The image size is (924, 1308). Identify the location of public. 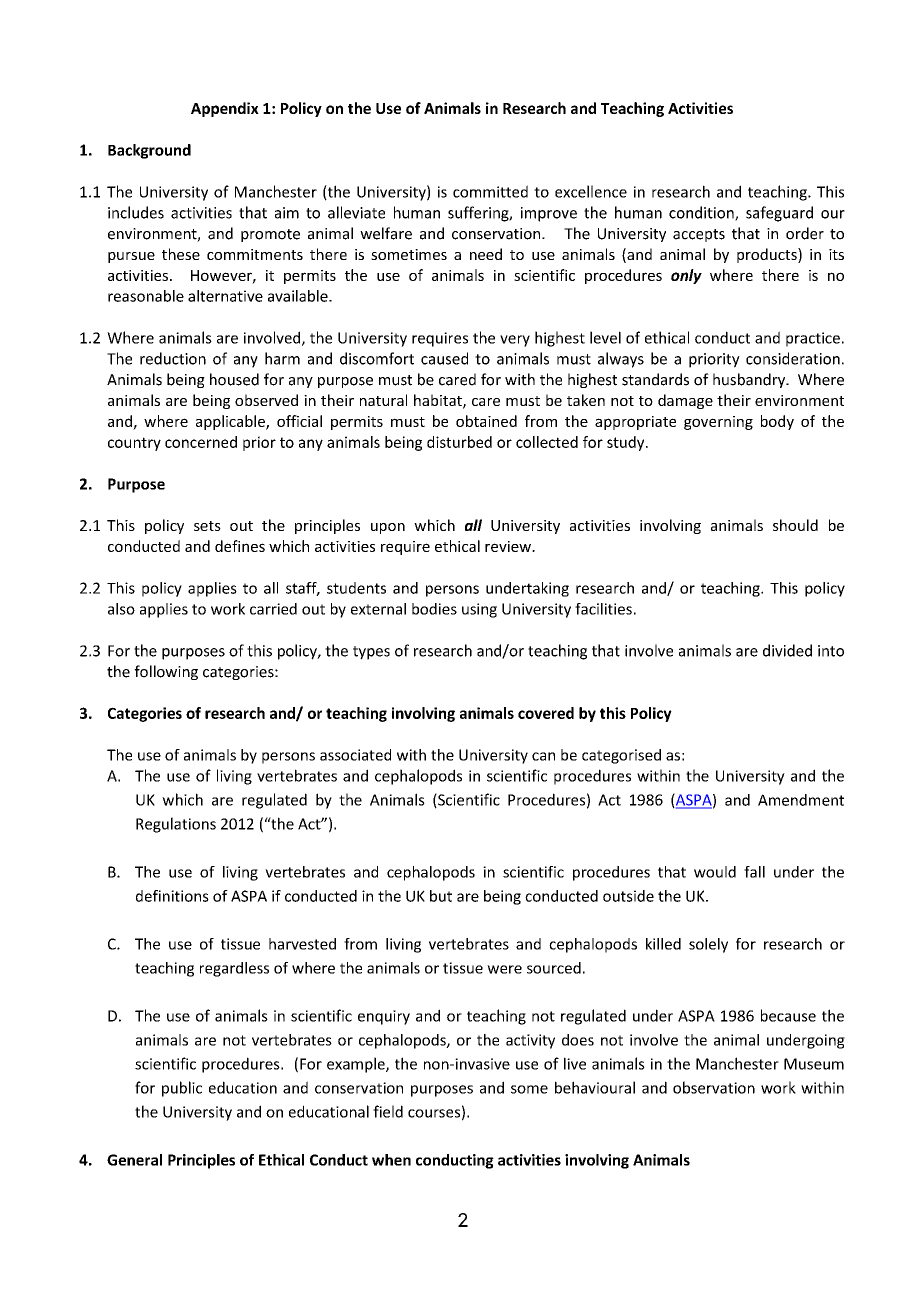
(182, 1089).
